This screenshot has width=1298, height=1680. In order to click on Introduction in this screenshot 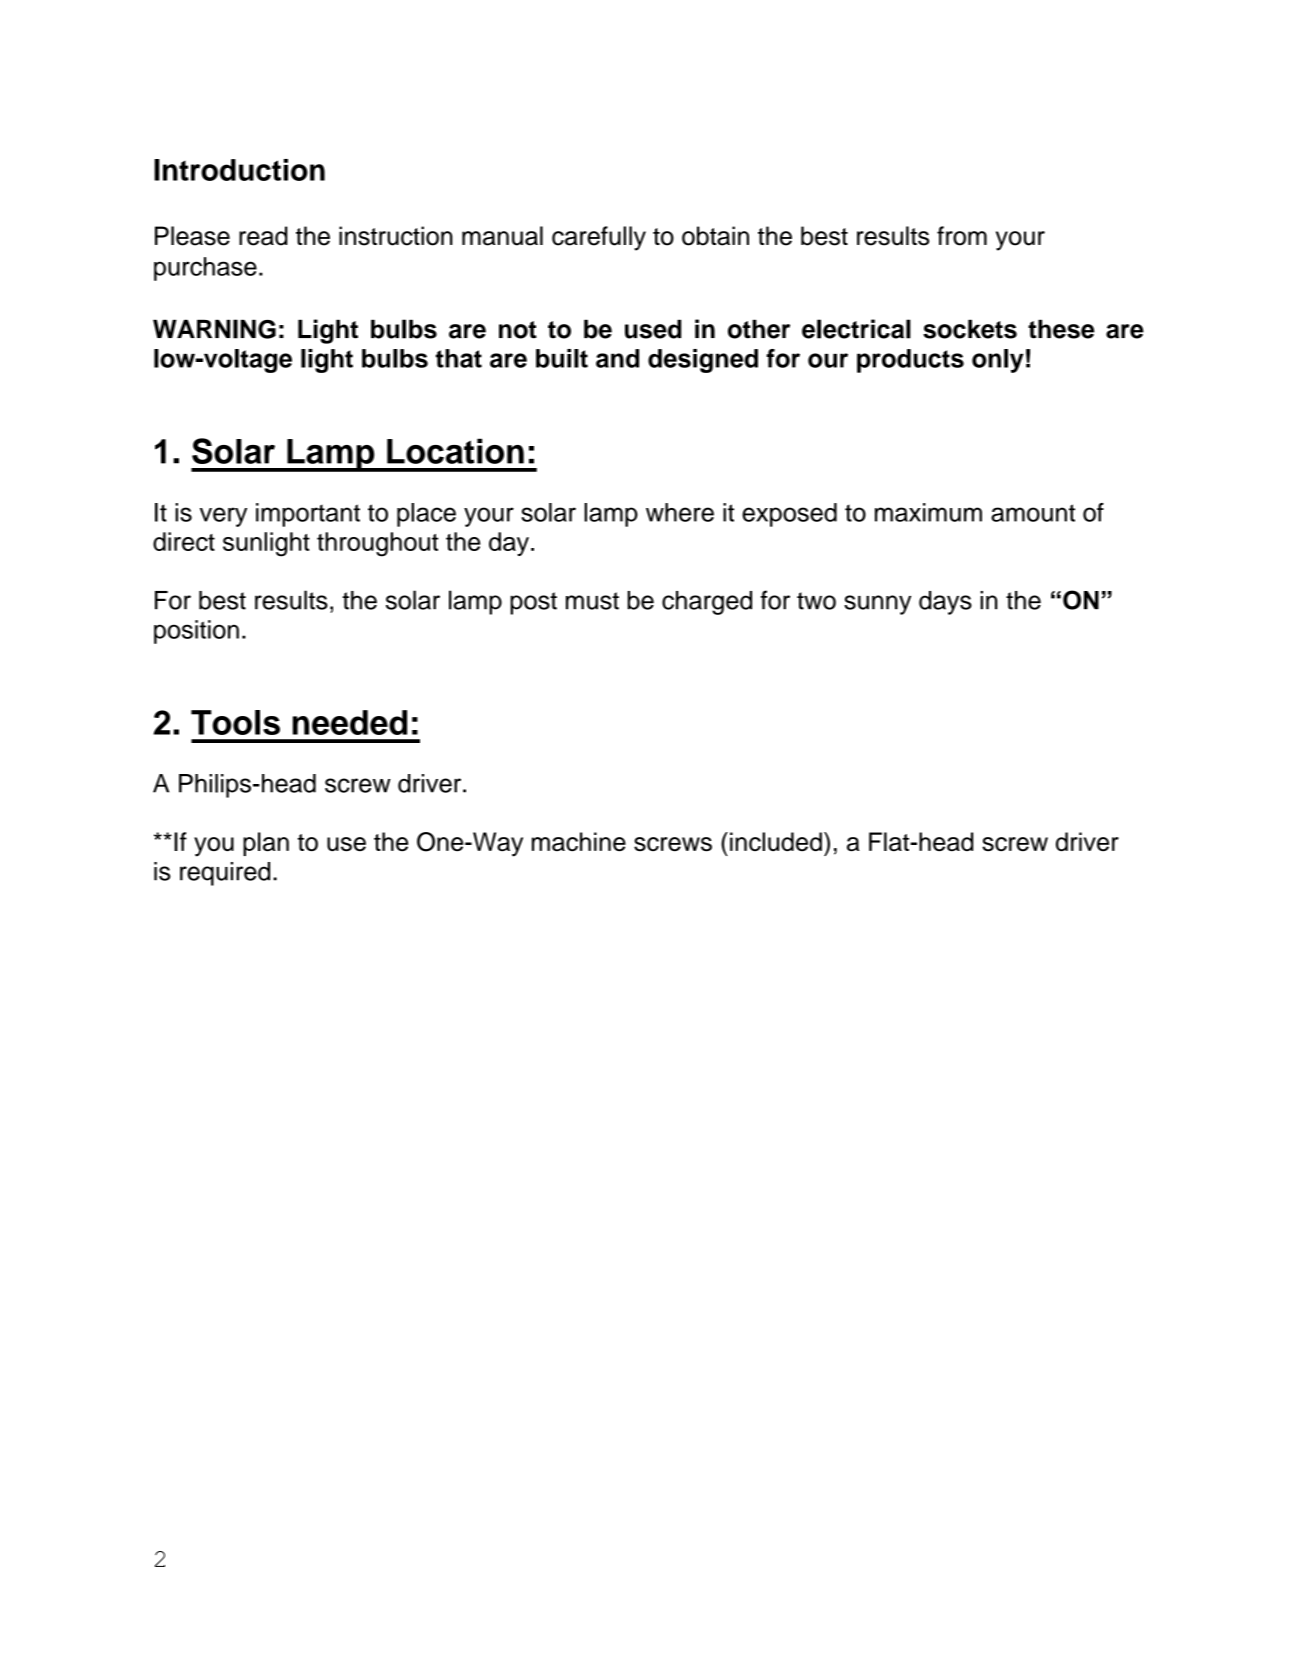, I will do `click(239, 170)`.
